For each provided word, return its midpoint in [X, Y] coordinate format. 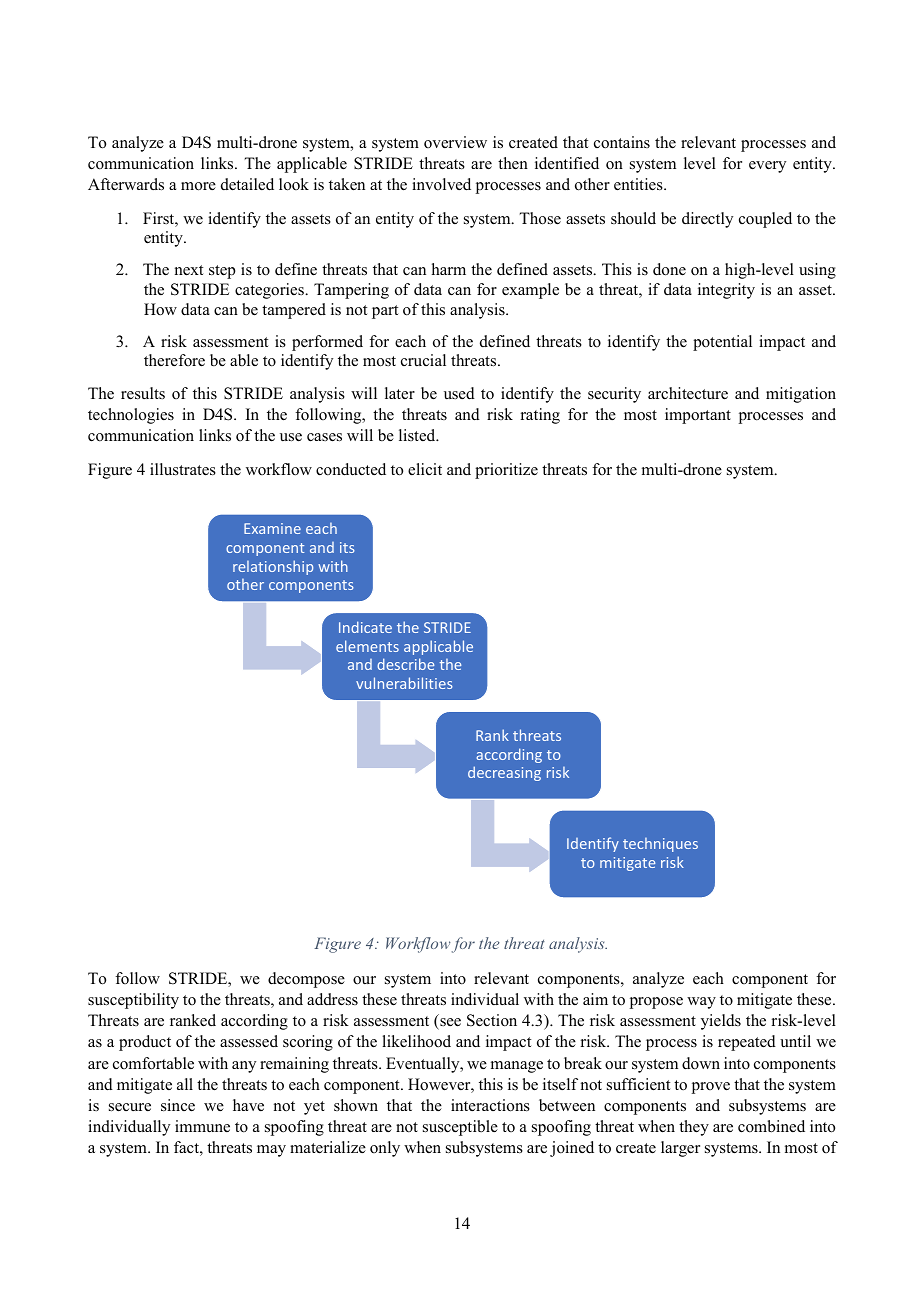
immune [202, 1126]
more [198, 186]
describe [405, 664]
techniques [660, 845]
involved [441, 184]
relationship [273, 567]
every [767, 167]
